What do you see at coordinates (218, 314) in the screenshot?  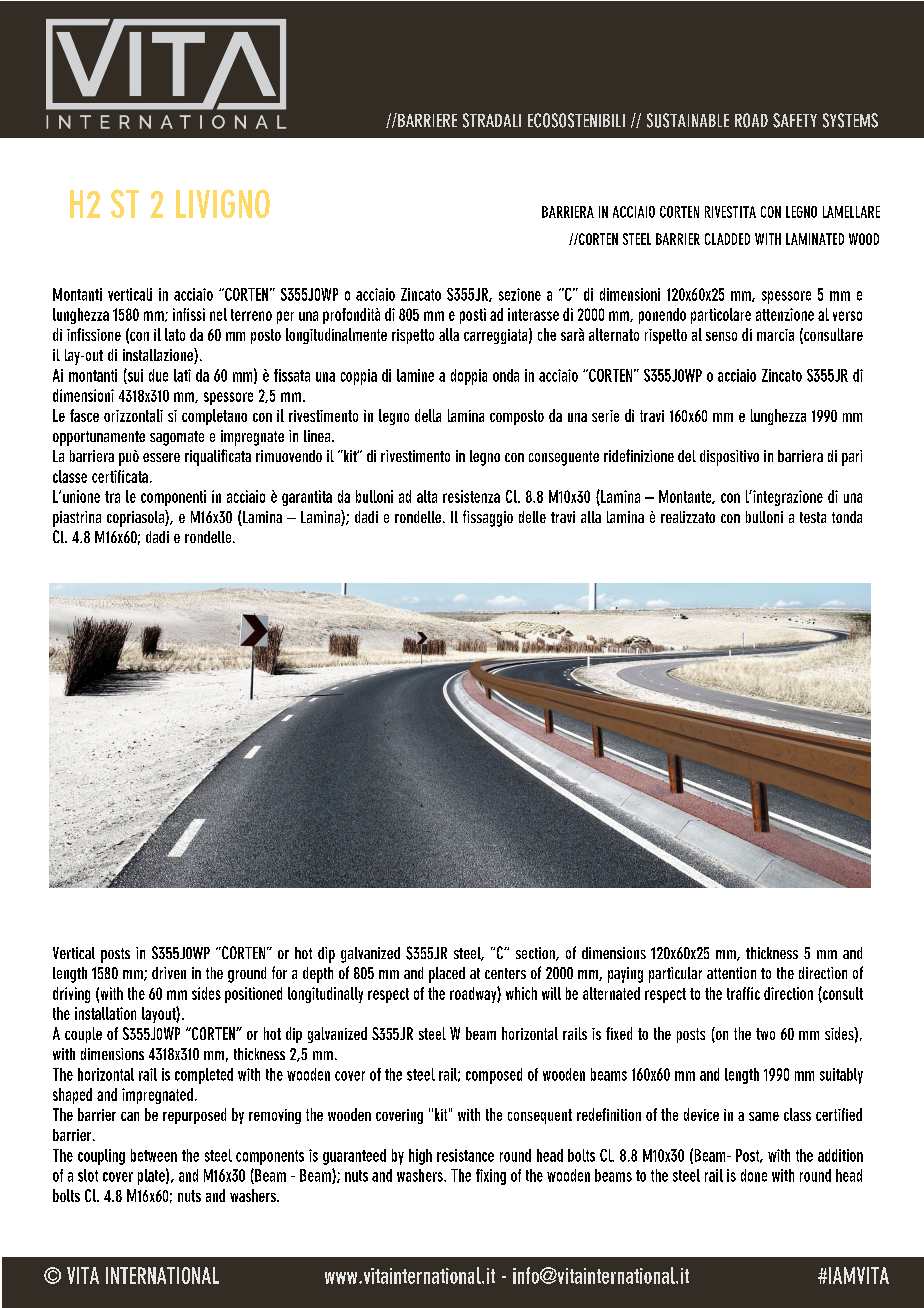 I see `nel` at bounding box center [218, 314].
